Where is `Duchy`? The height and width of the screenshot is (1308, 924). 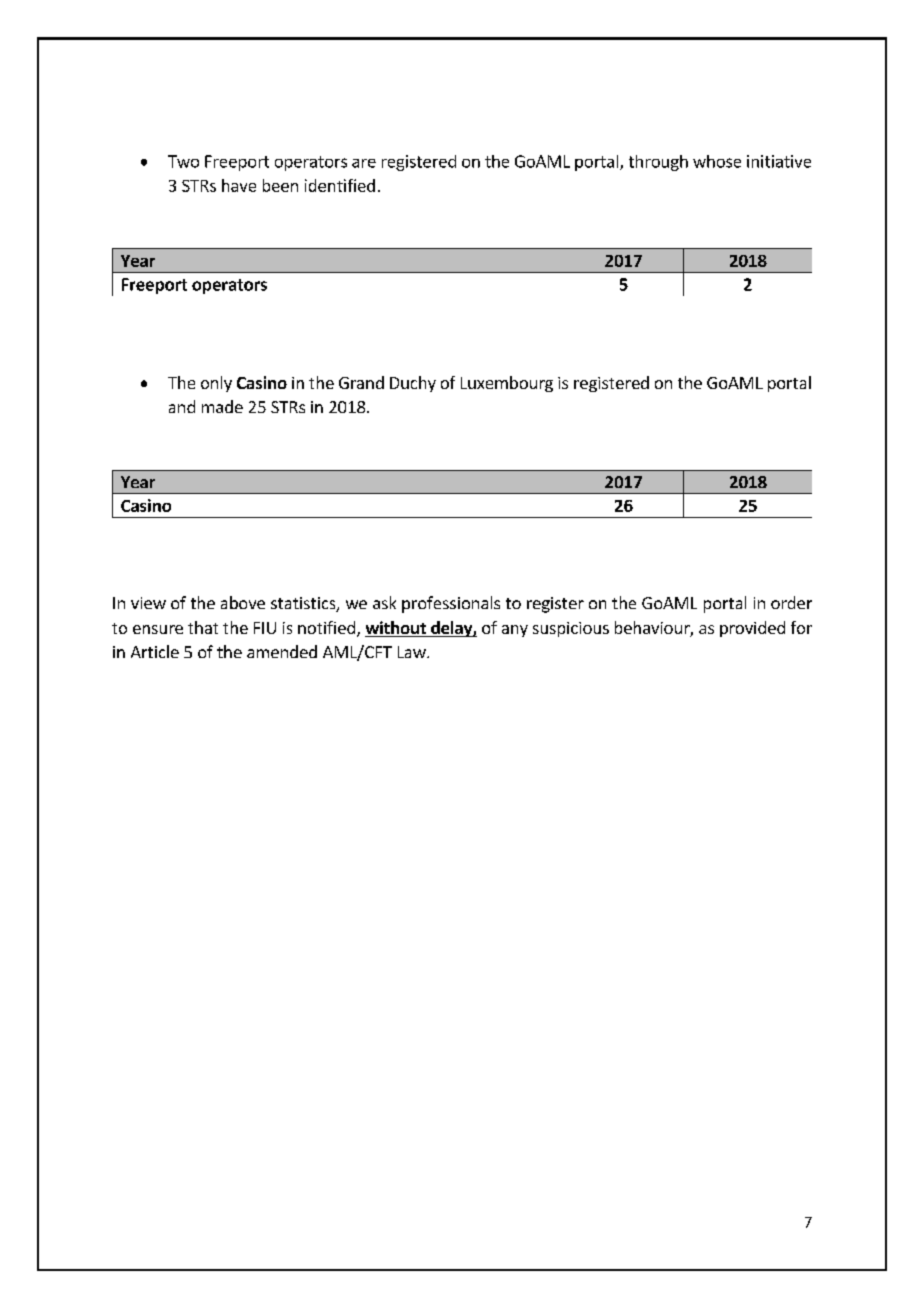 Duchy is located at coordinates (413, 384).
